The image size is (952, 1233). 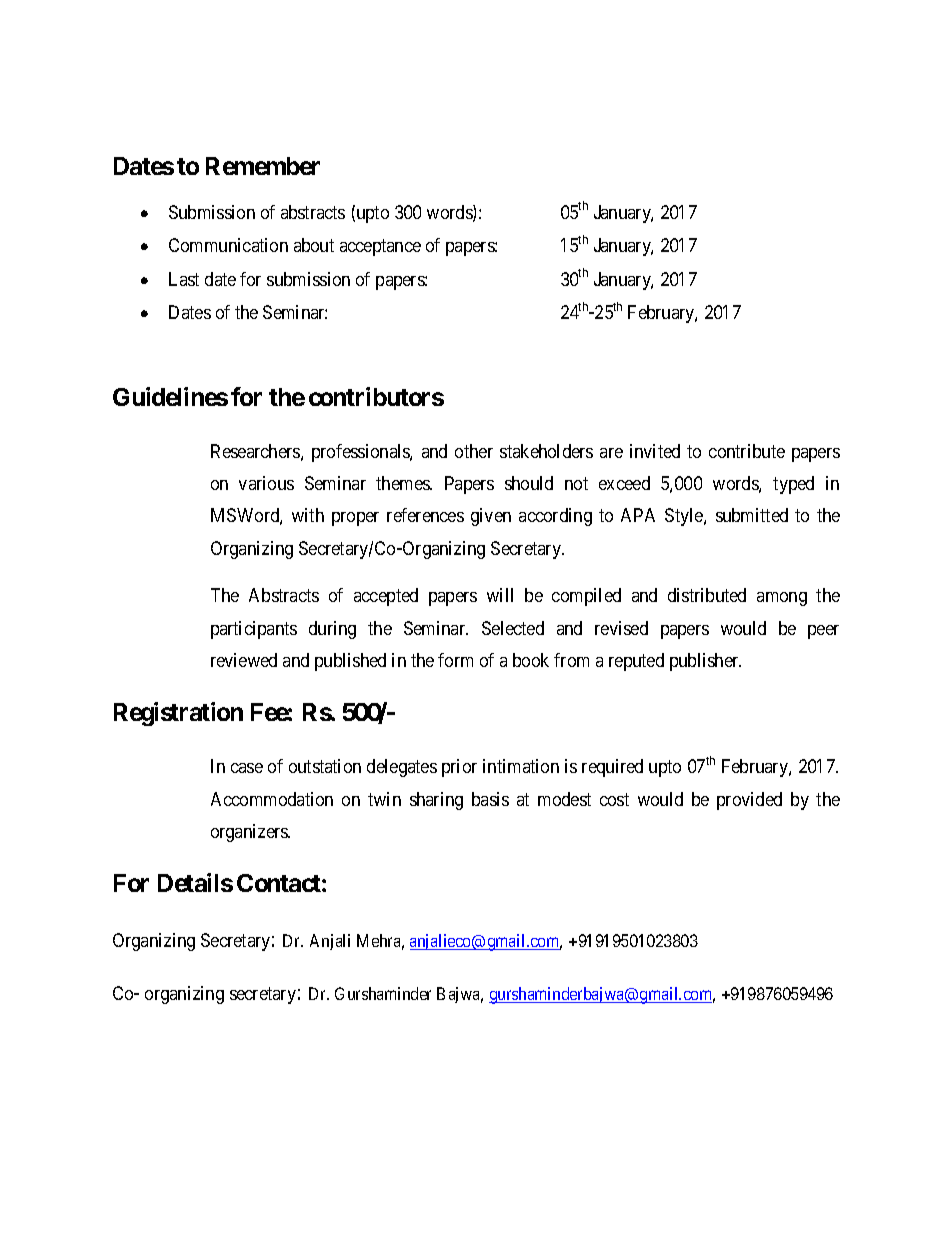 What do you see at coordinates (747, 451) in the page?
I see `contribute` at bounding box center [747, 451].
